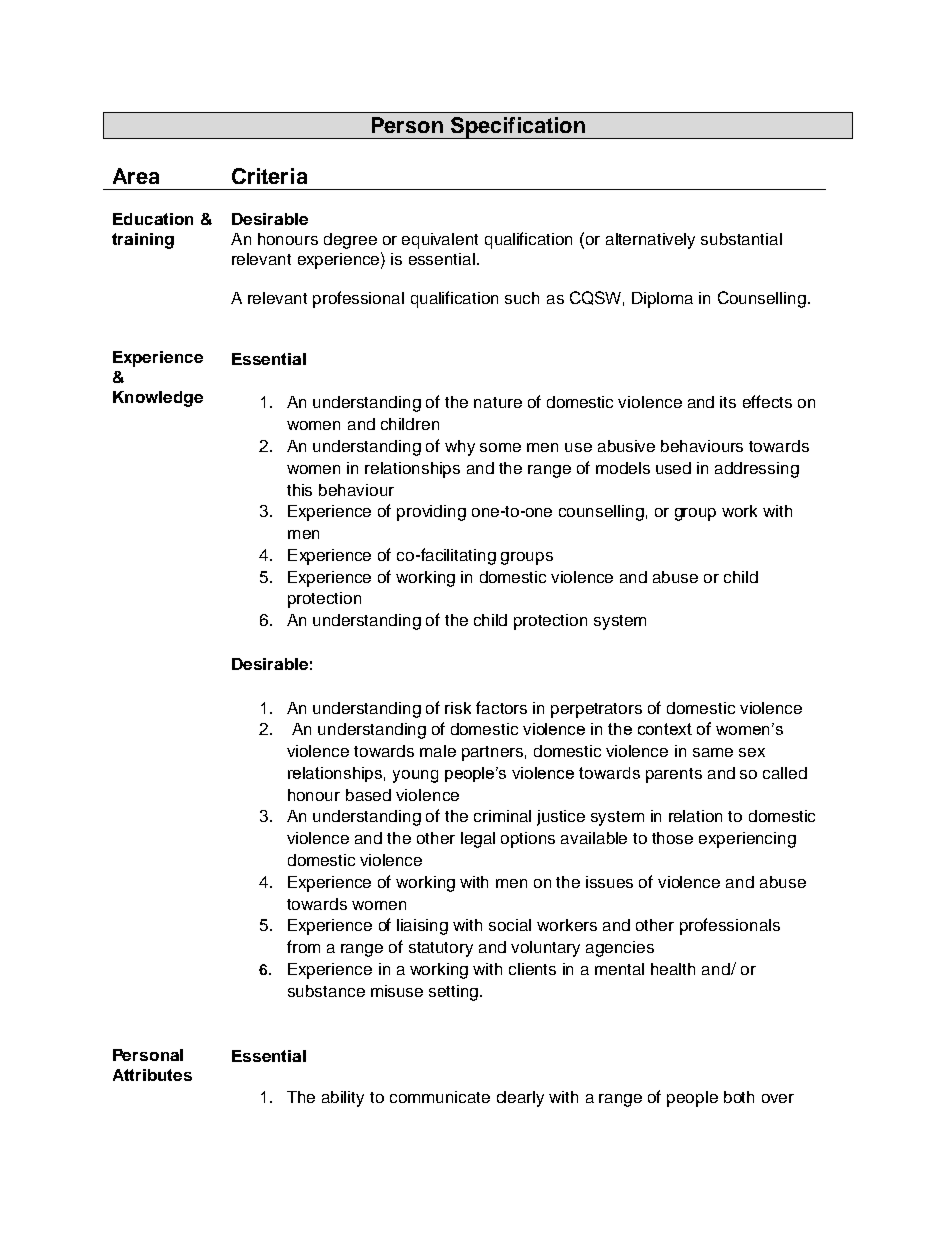  I want to click on this, so click(299, 490).
